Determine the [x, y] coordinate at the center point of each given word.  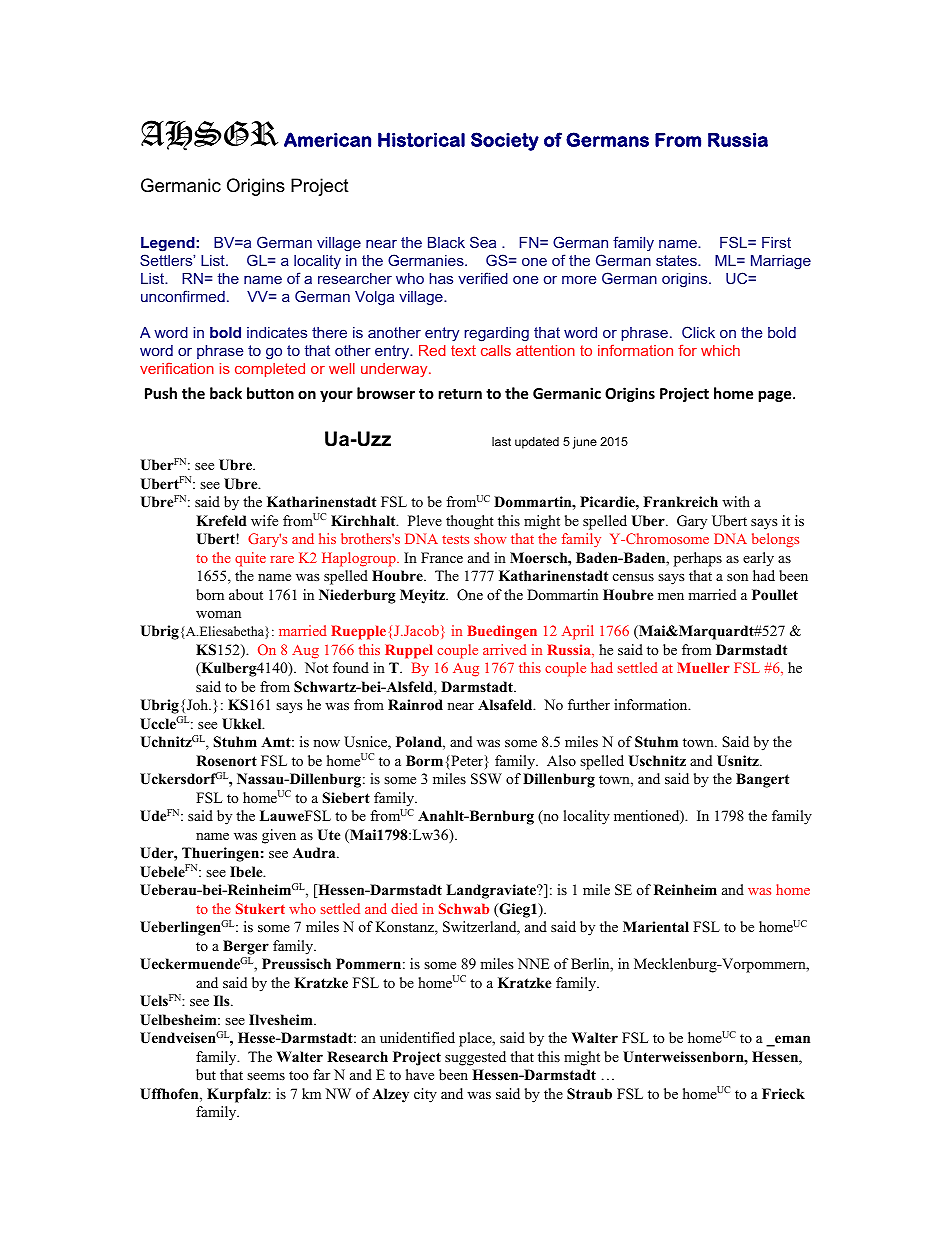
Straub [589, 1094]
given [279, 836]
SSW [486, 779]
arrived [505, 649]
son [737, 577]
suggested [475, 1058]
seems [266, 1076]
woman [218, 614]
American [327, 139]
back [226, 393]
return [460, 394]
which [720, 350]
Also [561, 760]
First [776, 242]
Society [505, 141]
